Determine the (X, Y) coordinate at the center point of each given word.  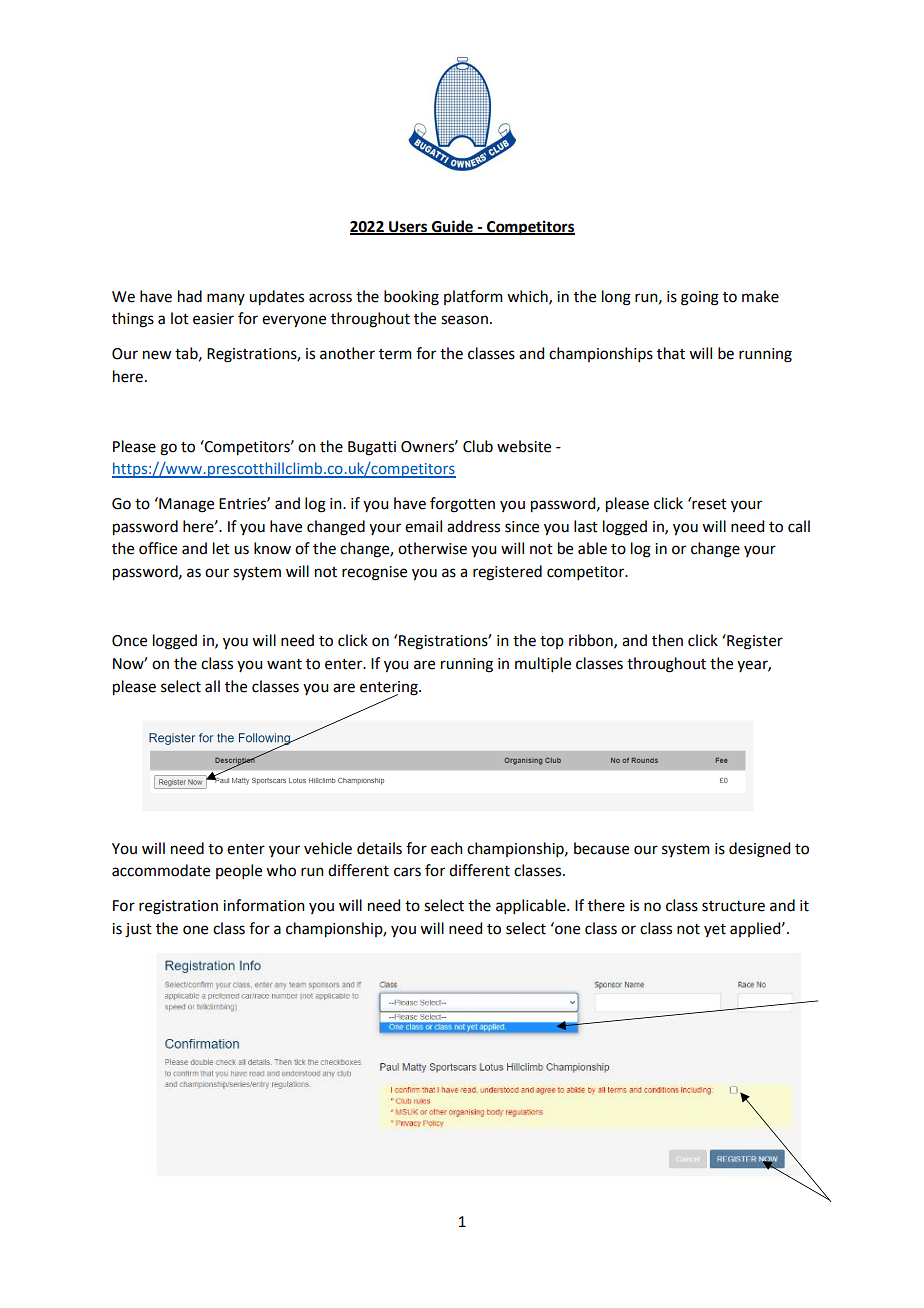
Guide (452, 227)
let (221, 548)
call (799, 526)
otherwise (432, 548)
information (264, 905)
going (700, 298)
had (190, 296)
